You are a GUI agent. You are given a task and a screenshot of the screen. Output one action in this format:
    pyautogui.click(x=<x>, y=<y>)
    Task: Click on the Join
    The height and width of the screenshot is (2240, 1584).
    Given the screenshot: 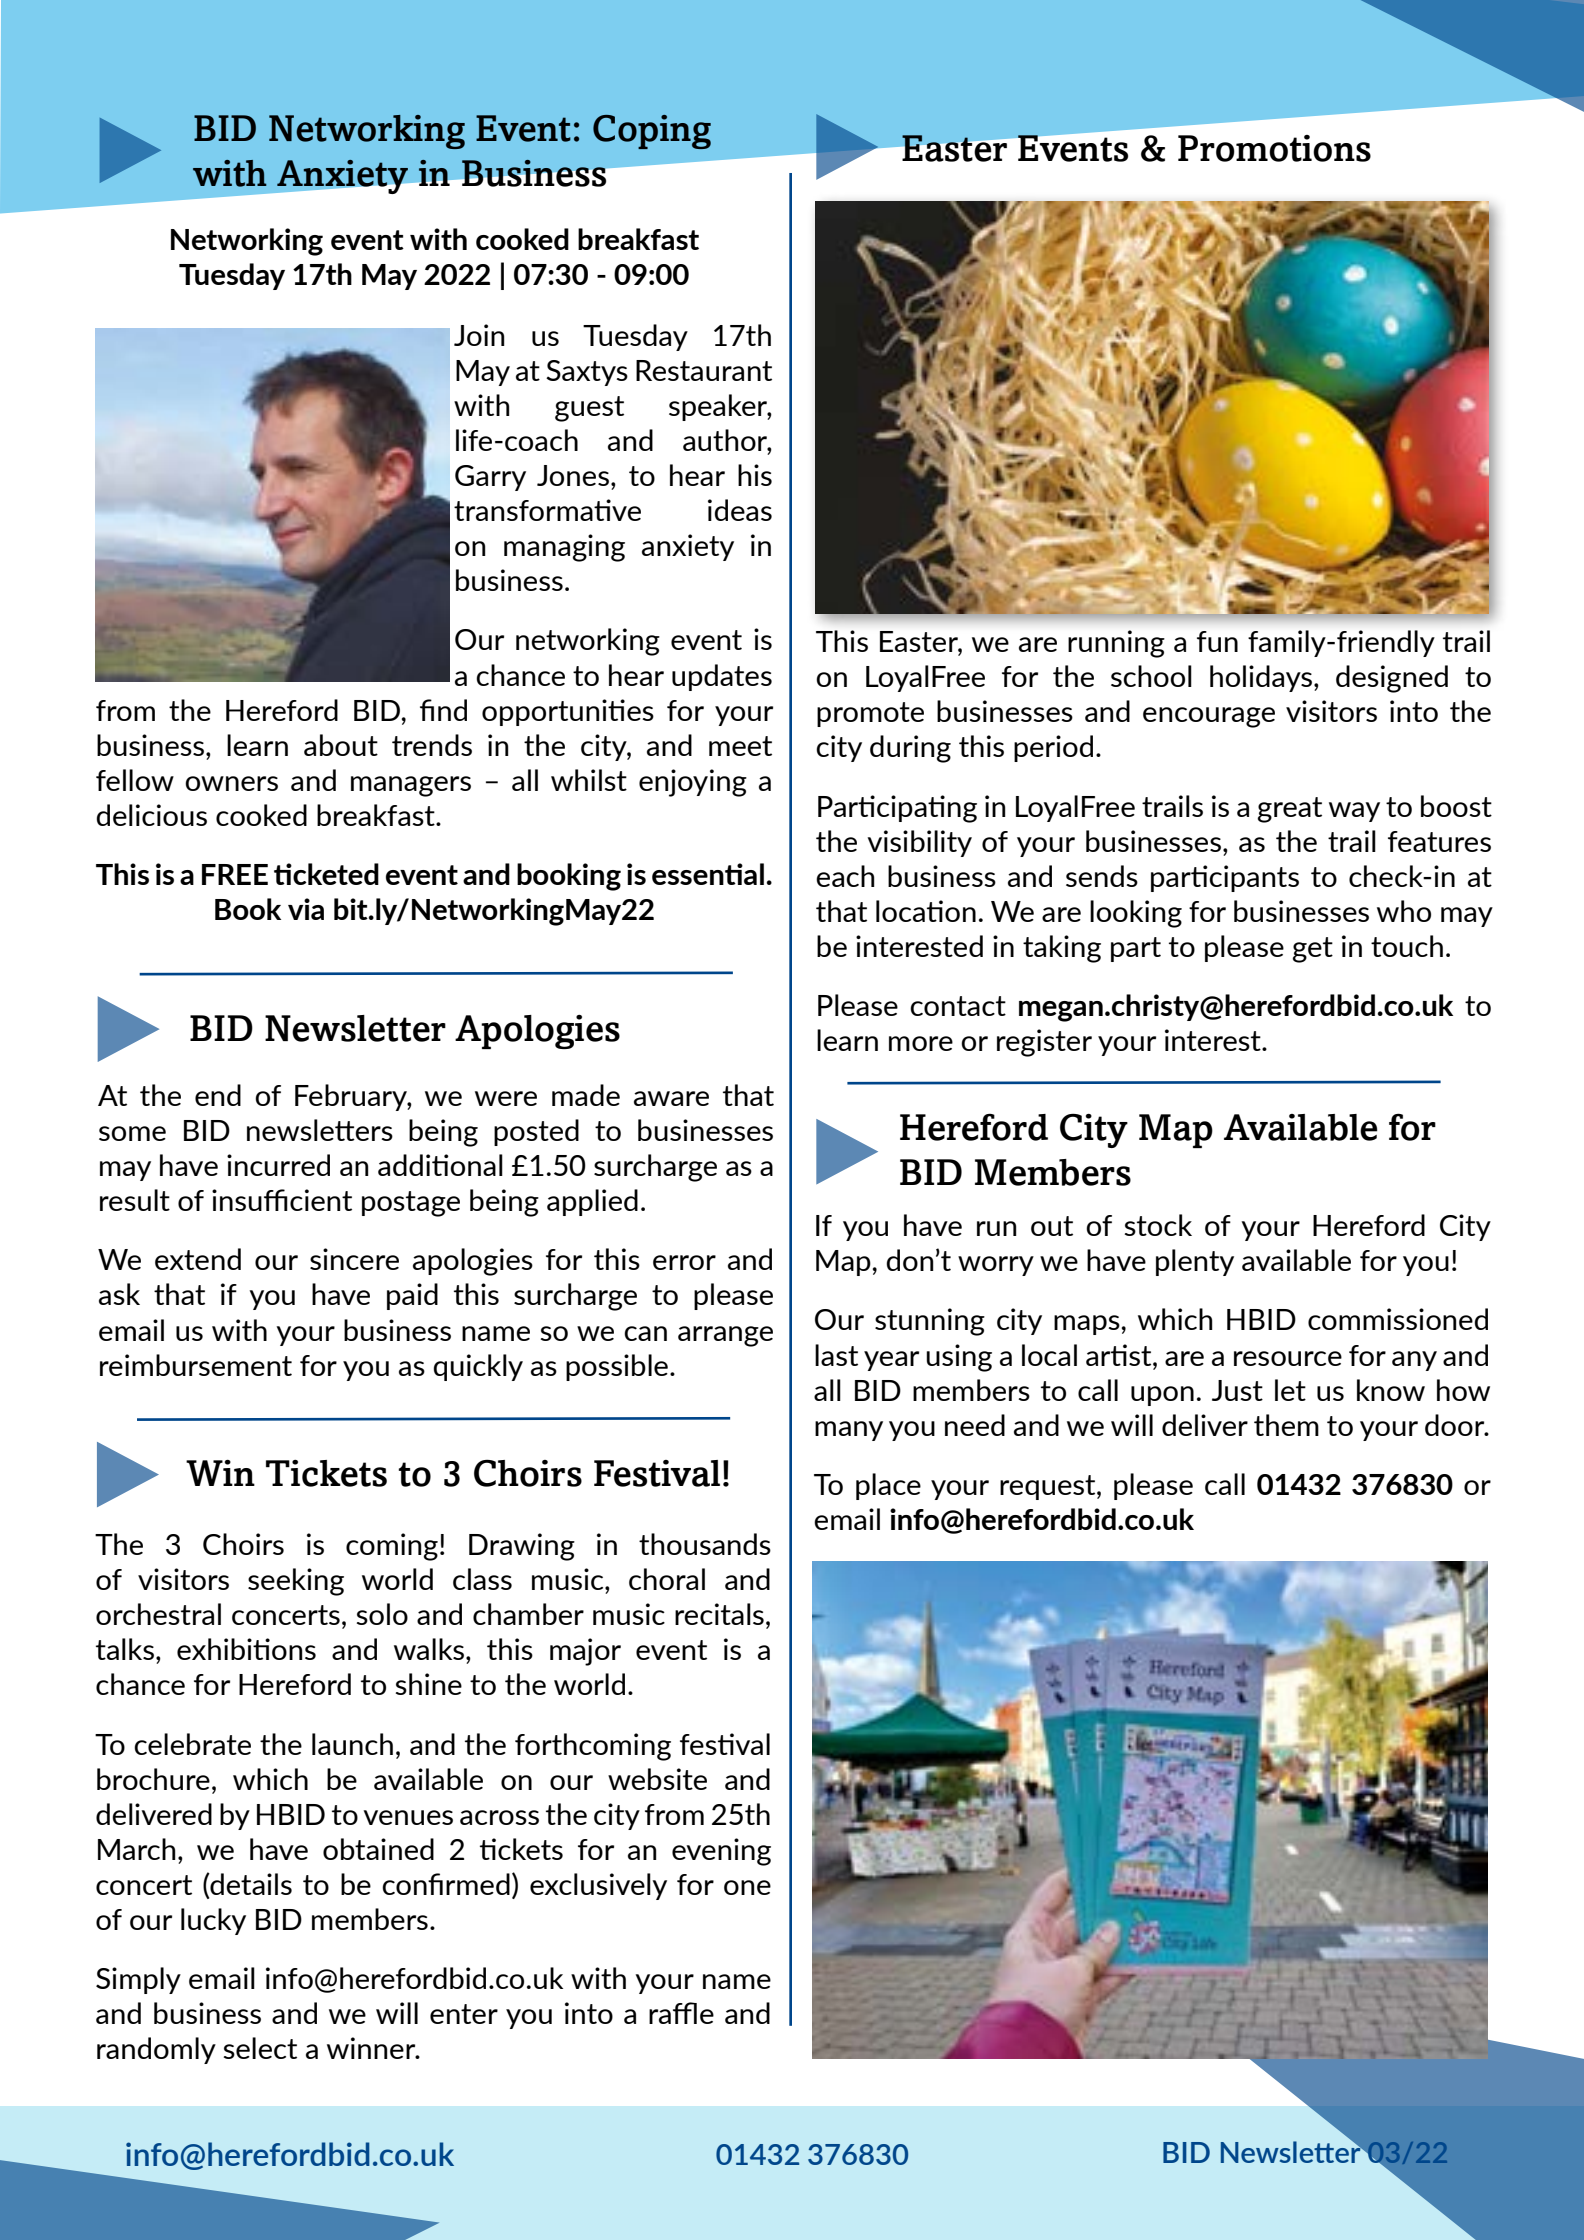 What is the action you would take?
    pyautogui.click(x=479, y=335)
